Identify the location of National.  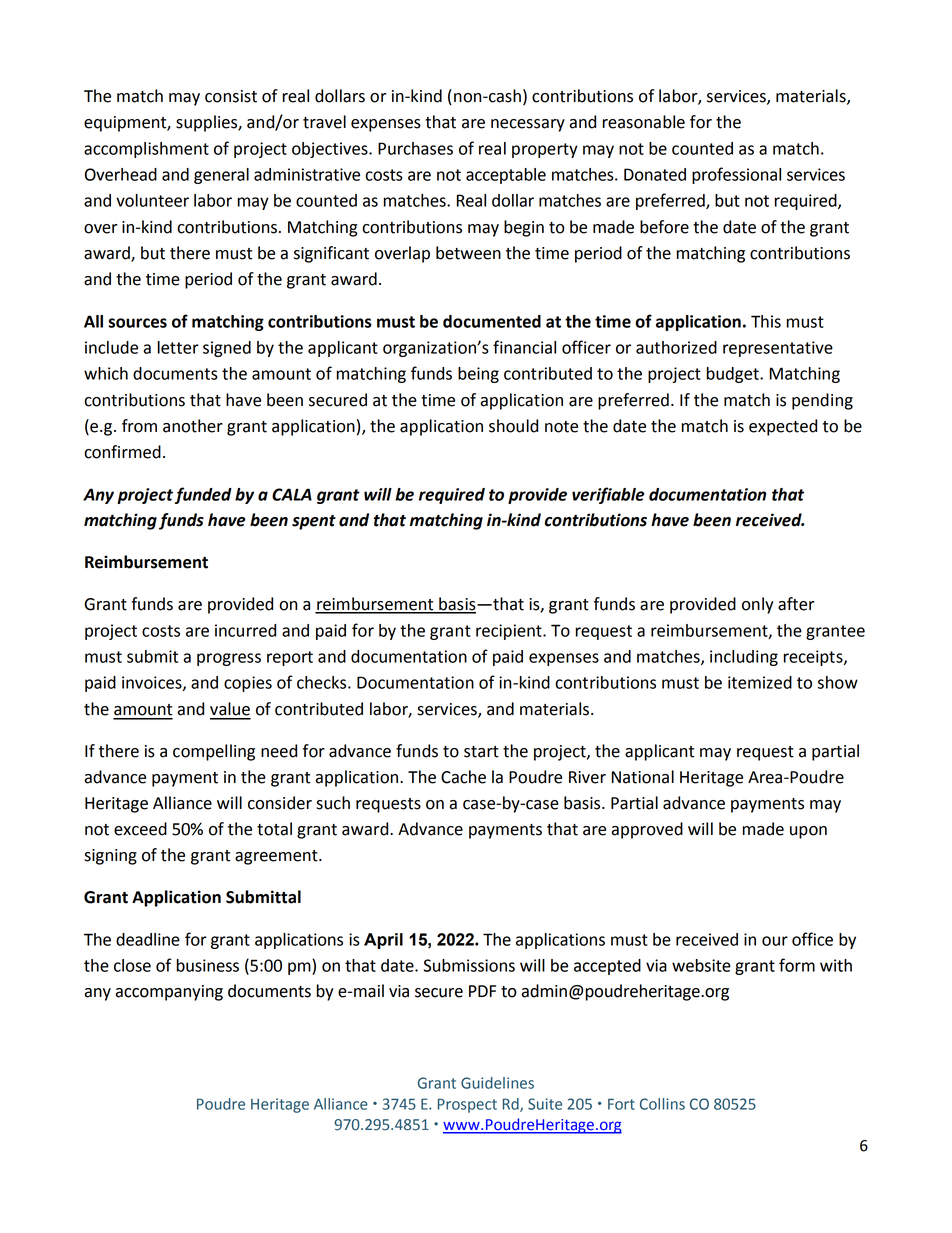
(643, 777).
